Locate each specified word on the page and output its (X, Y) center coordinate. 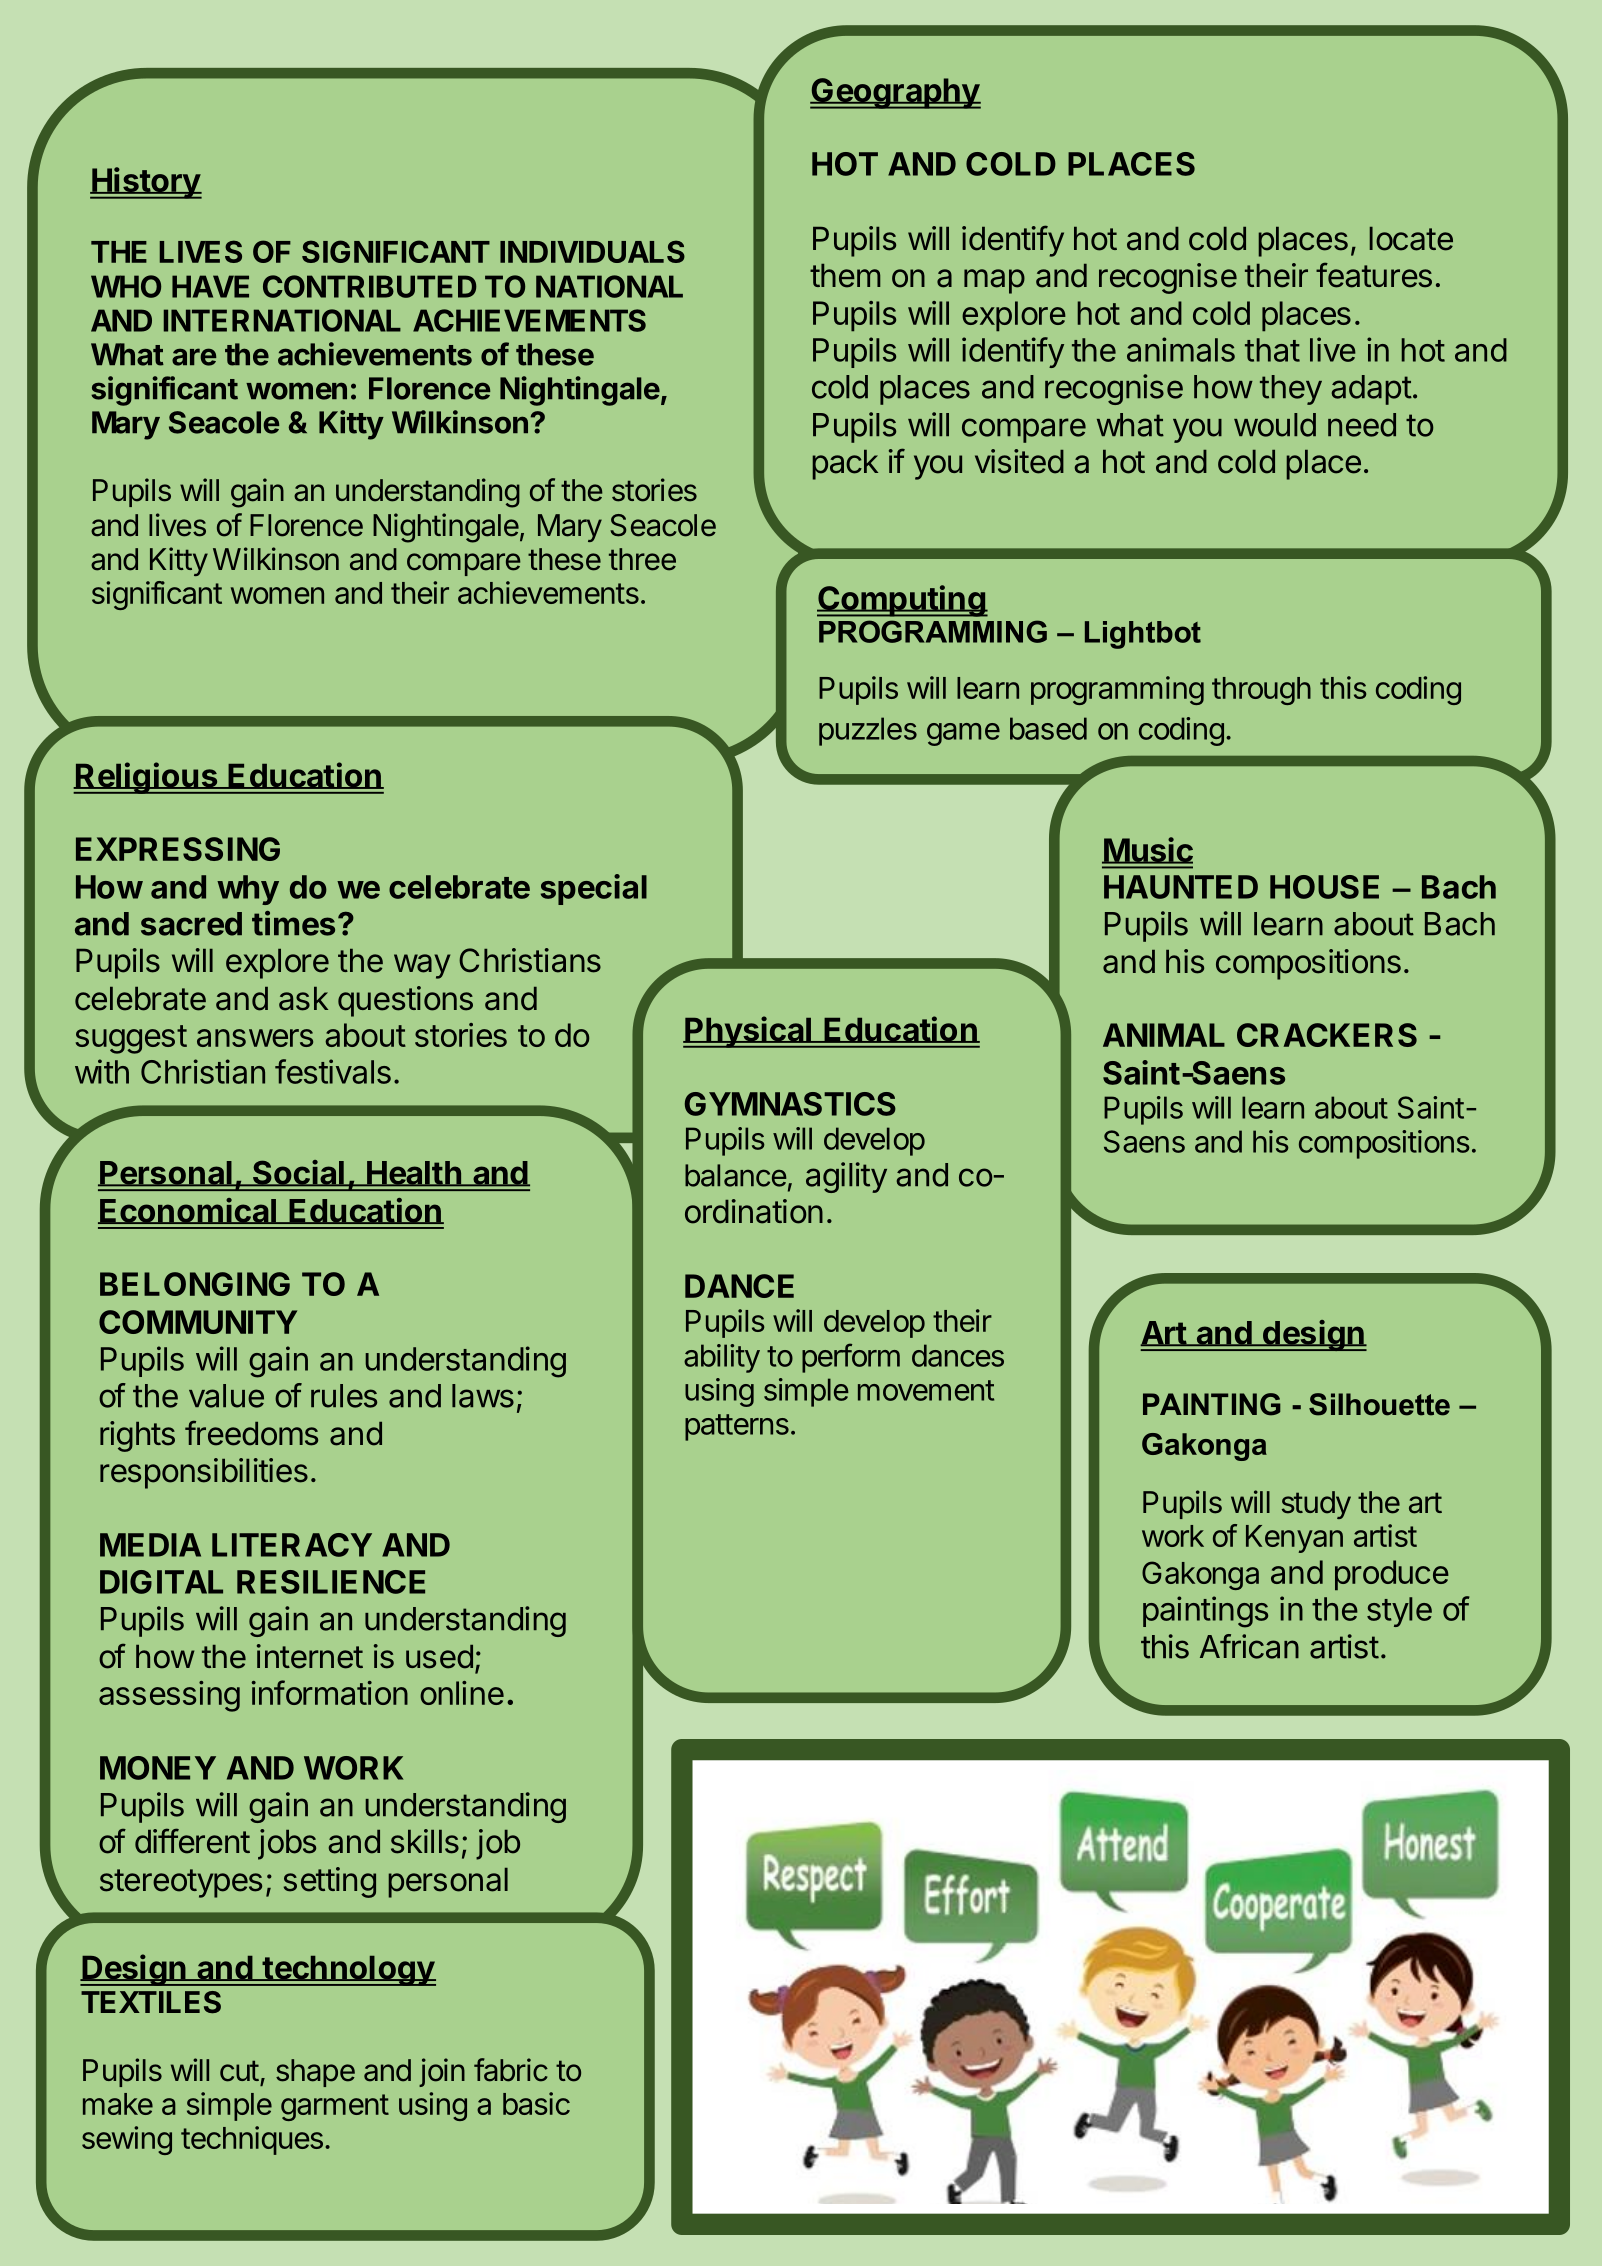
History (146, 183)
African (1249, 1646)
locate (1411, 239)
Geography (895, 93)
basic (536, 2103)
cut (239, 2071)
